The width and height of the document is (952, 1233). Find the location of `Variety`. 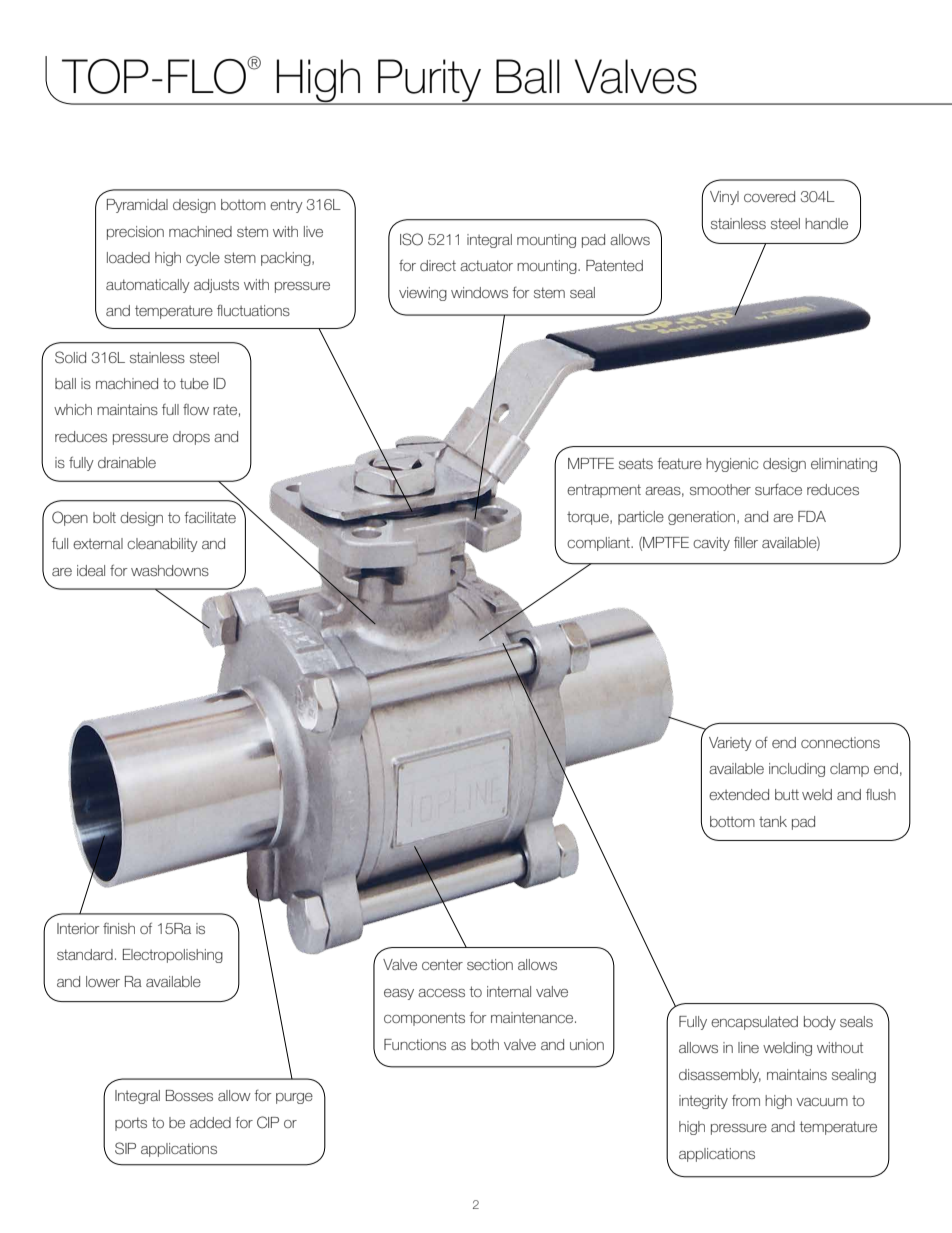

Variety is located at coordinates (730, 744).
